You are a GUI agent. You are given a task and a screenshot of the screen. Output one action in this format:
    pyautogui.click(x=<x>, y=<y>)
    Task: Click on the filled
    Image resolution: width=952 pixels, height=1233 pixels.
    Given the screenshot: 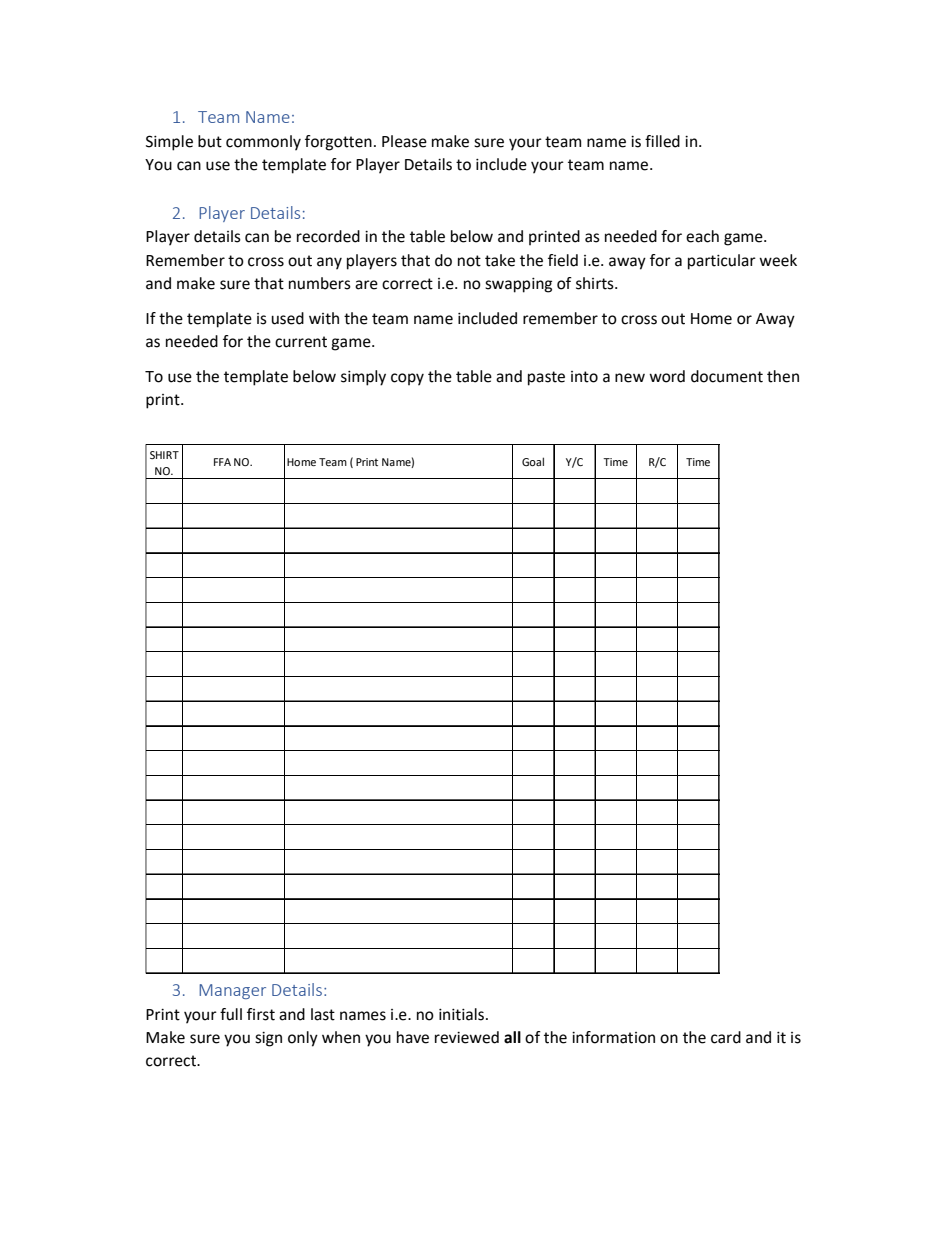 What is the action you would take?
    pyautogui.click(x=662, y=141)
